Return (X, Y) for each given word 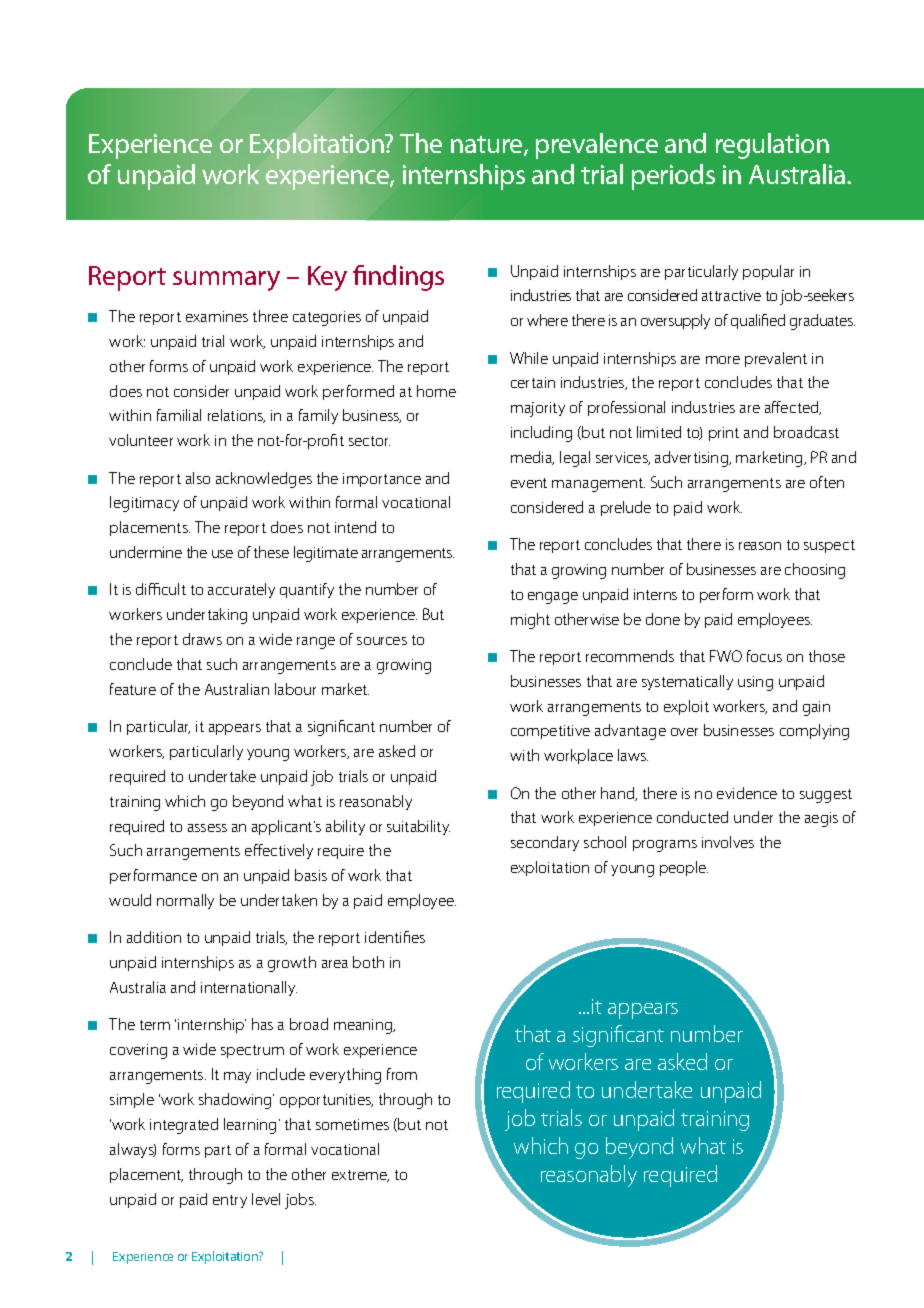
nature (488, 146)
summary (226, 281)
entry (230, 1201)
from (402, 1074)
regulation (772, 146)
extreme (360, 1176)
